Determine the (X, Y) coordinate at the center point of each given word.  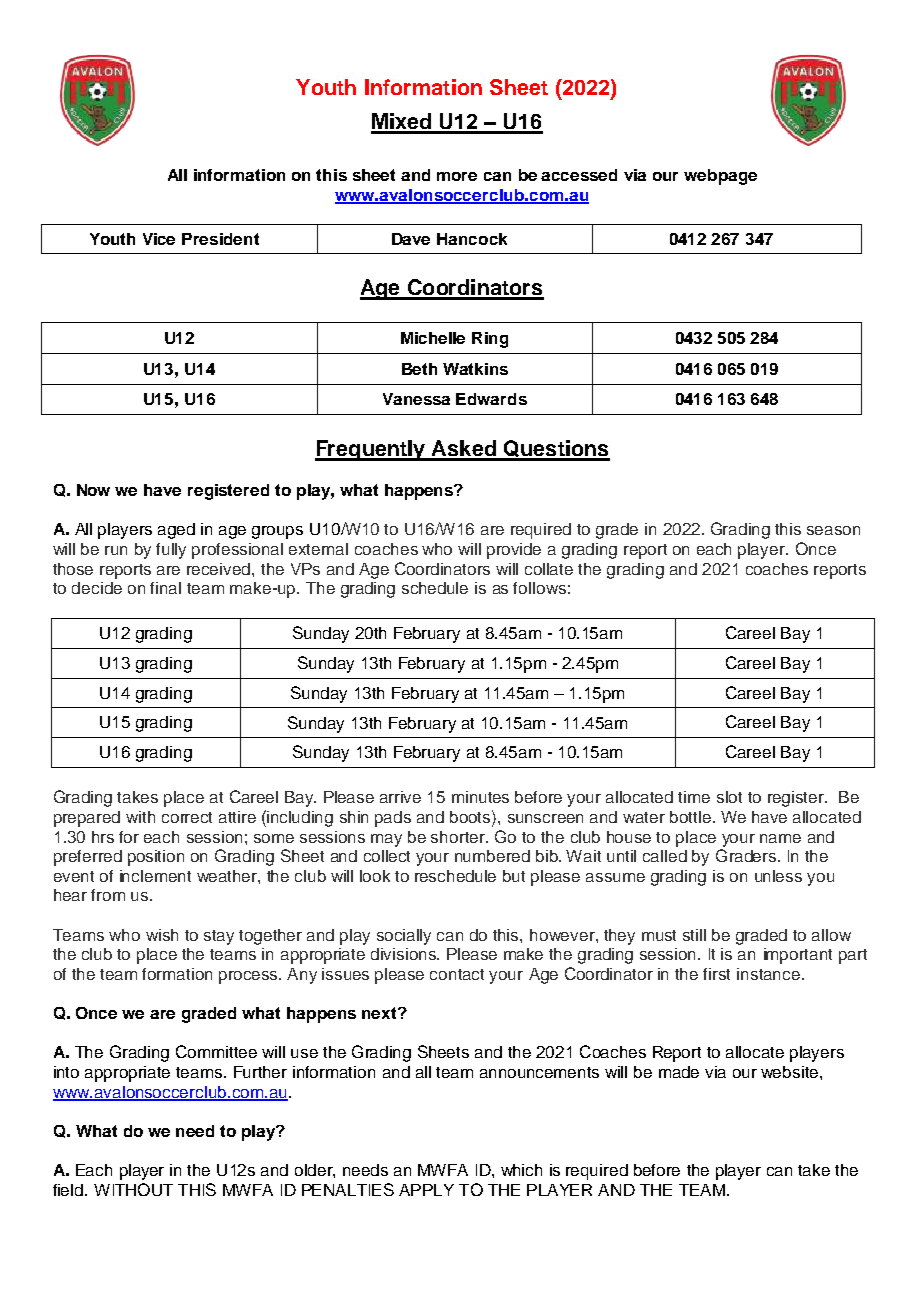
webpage (720, 177)
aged (176, 531)
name (780, 838)
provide (514, 551)
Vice (159, 239)
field (69, 1190)
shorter (459, 837)
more (457, 176)
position (156, 858)
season (833, 530)
